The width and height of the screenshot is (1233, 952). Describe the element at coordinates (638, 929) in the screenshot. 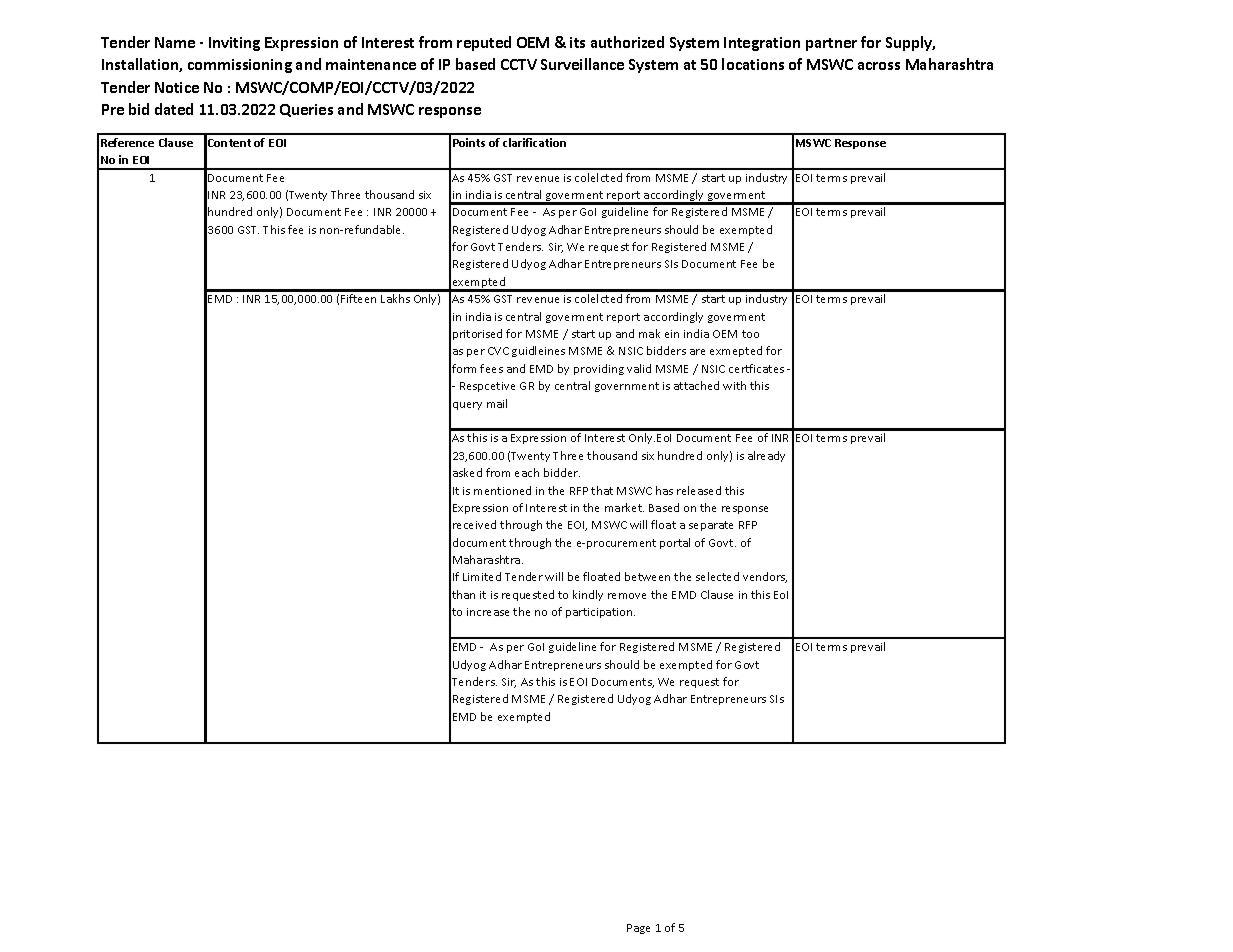

I see `Page` at that location.
